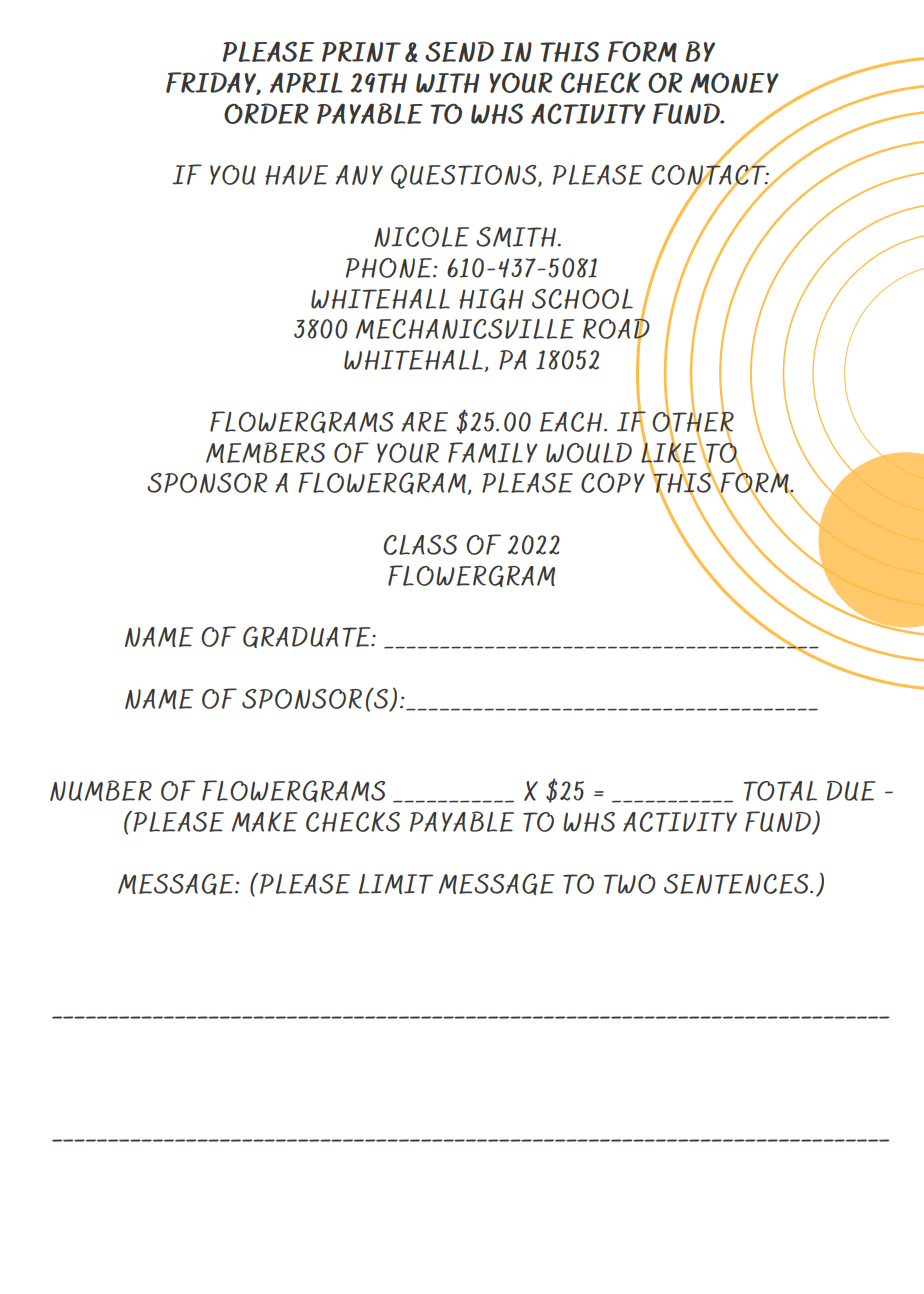 This image has height=1294, width=924. Describe the element at coordinates (693, 421) in the image. I see `OTHER` at that location.
